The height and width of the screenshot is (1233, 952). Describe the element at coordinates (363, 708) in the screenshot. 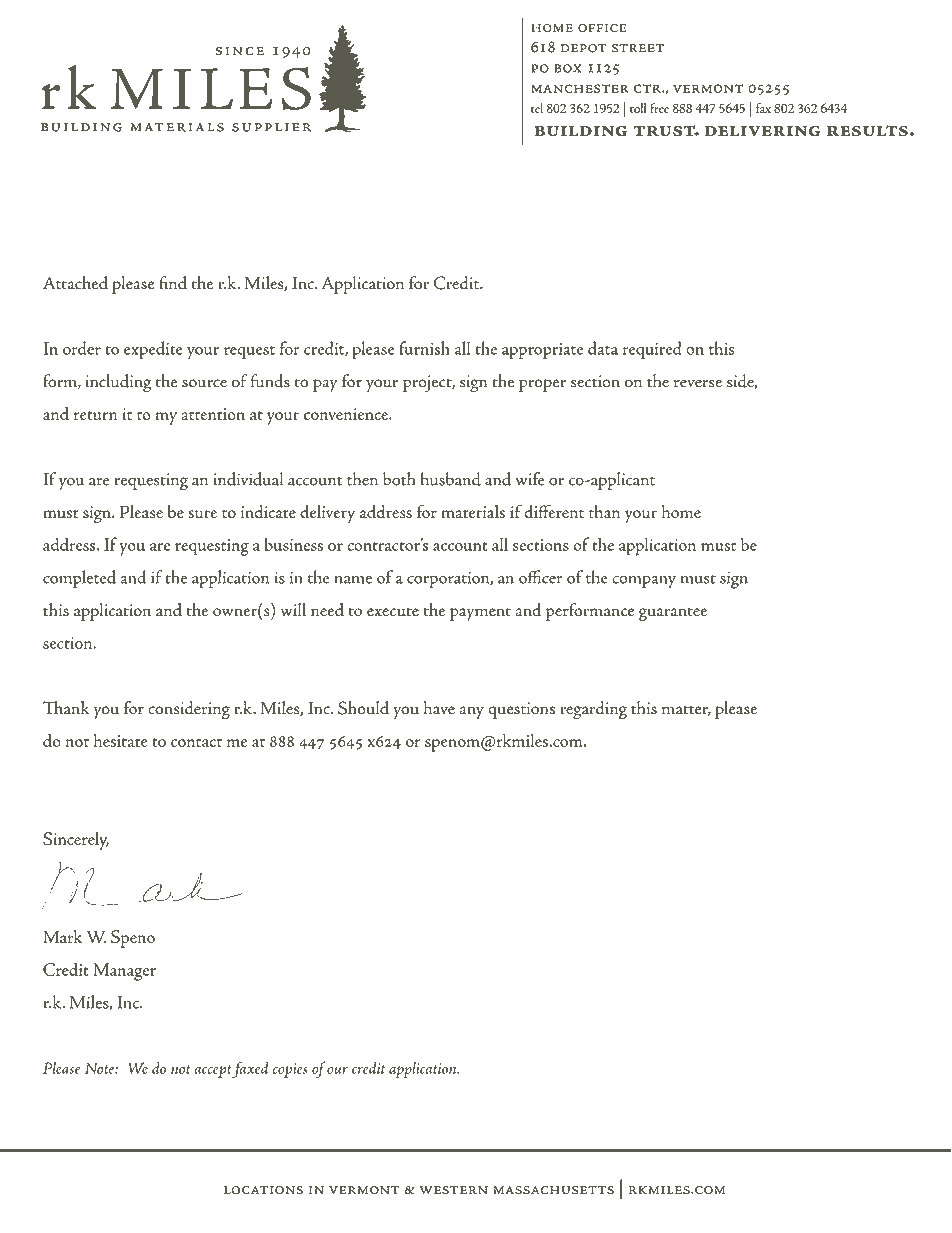

I see `Should` at that location.
